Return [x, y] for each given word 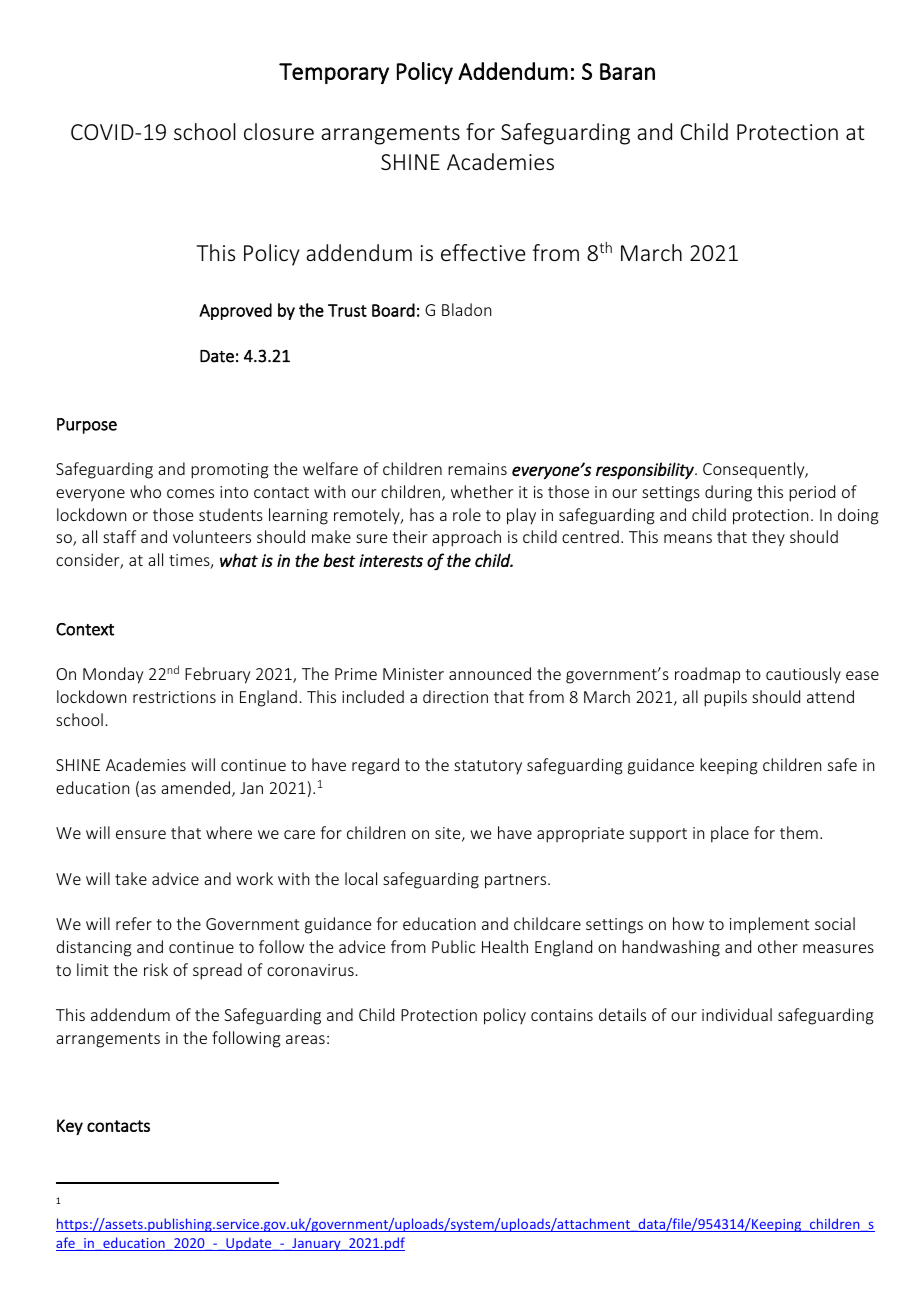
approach [466, 538]
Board [393, 310]
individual [737, 1014]
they [768, 538]
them [799, 832]
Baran [627, 71]
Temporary [334, 73]
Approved [235, 311]
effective [483, 252]
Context [85, 629]
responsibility [646, 471]
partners [517, 881]
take [131, 878]
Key [70, 1127]
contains [562, 1015]
